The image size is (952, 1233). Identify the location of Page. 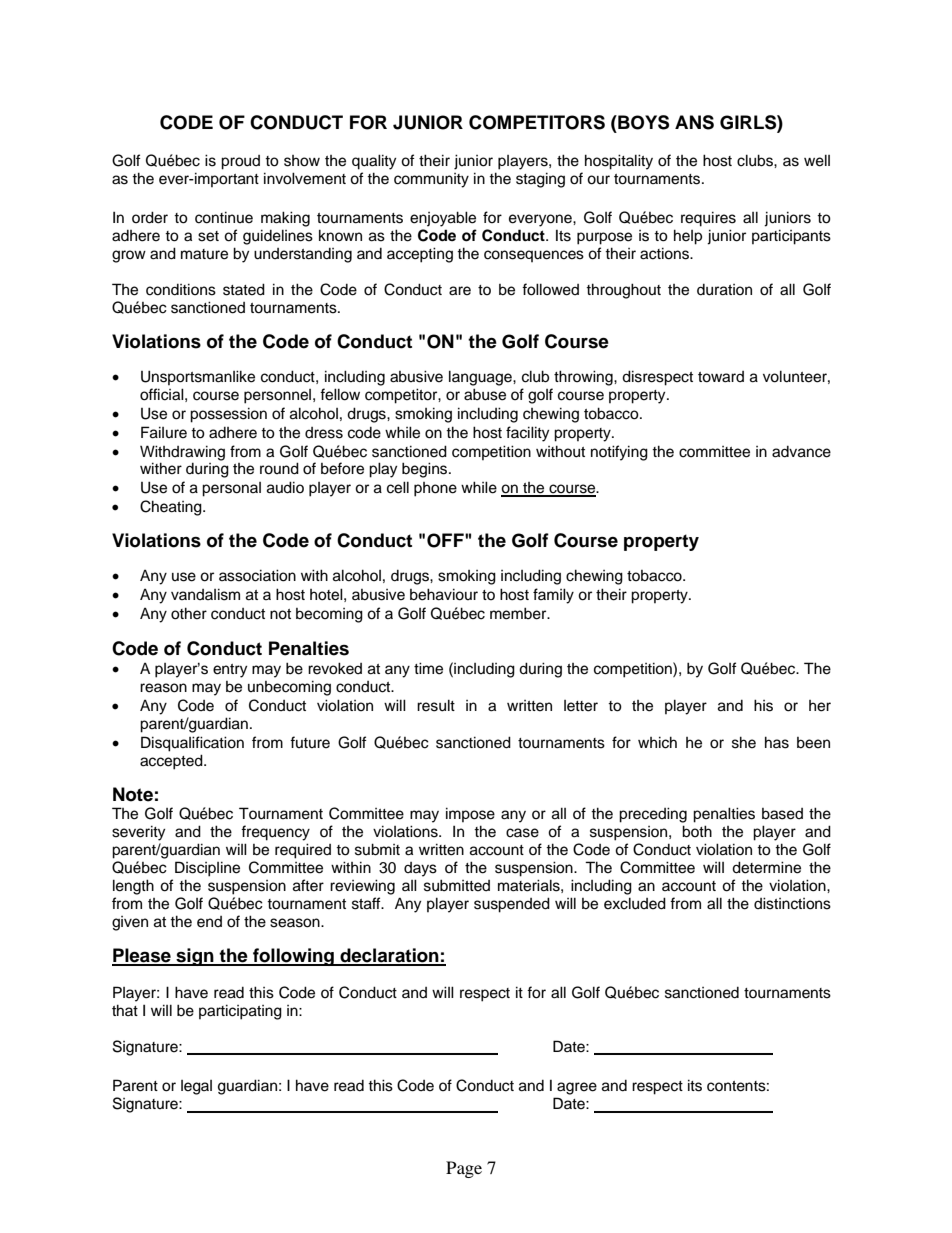
(464, 1169).
